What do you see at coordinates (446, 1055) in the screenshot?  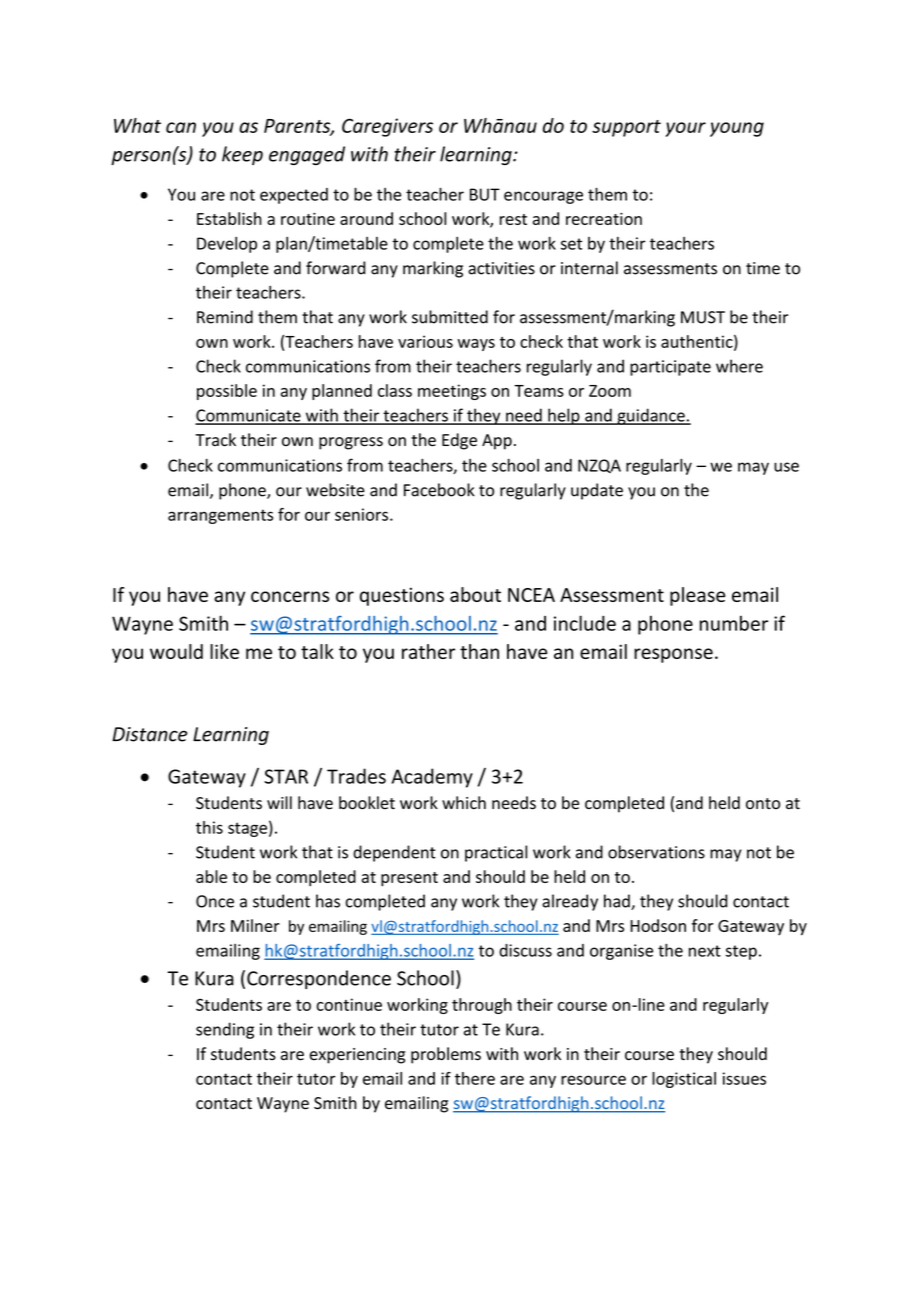 I see `problems` at bounding box center [446, 1055].
